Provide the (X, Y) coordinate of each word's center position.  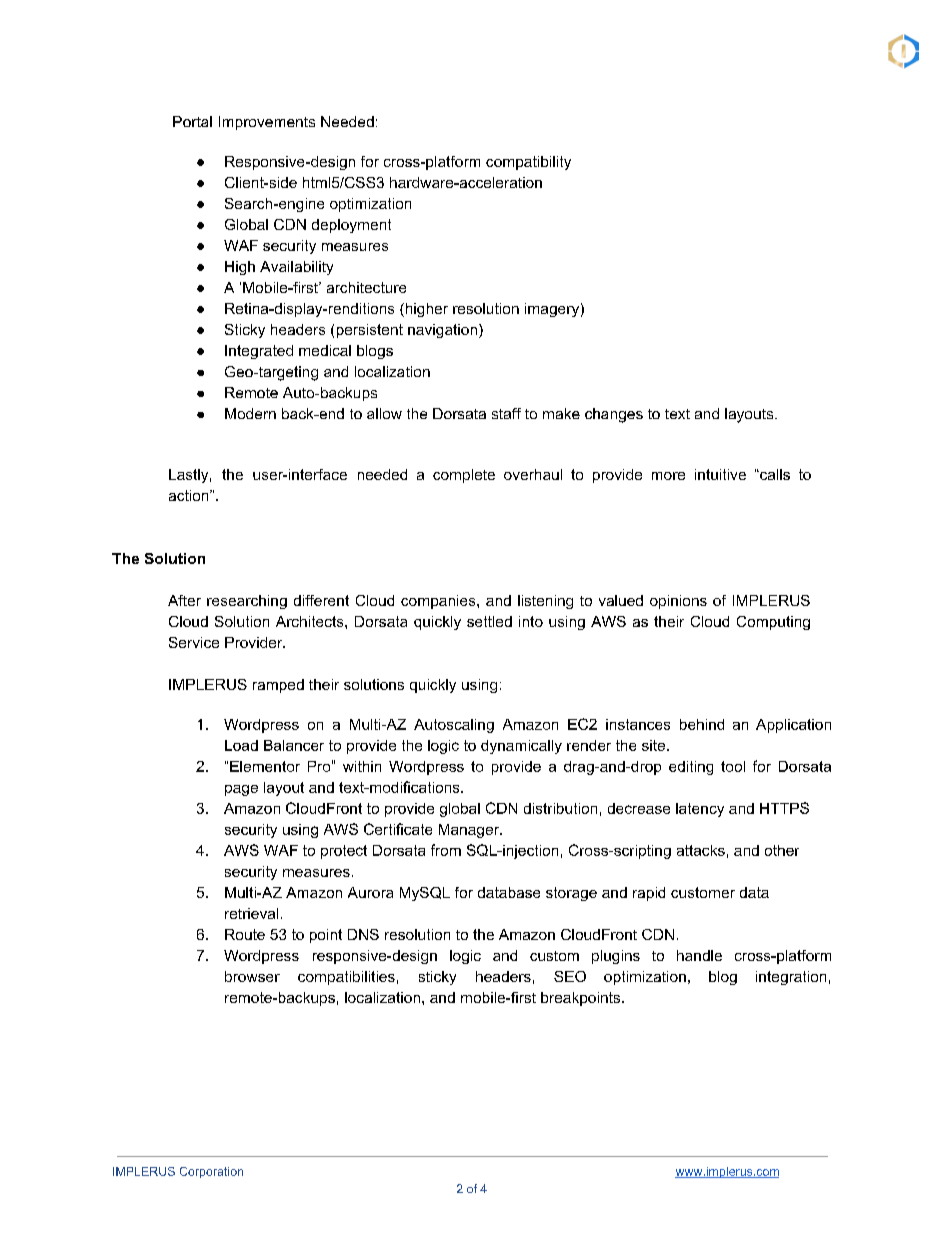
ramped (278, 686)
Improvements (267, 123)
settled (489, 621)
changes (614, 415)
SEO (570, 976)
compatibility (528, 163)
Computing (773, 623)
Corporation (211, 1172)
